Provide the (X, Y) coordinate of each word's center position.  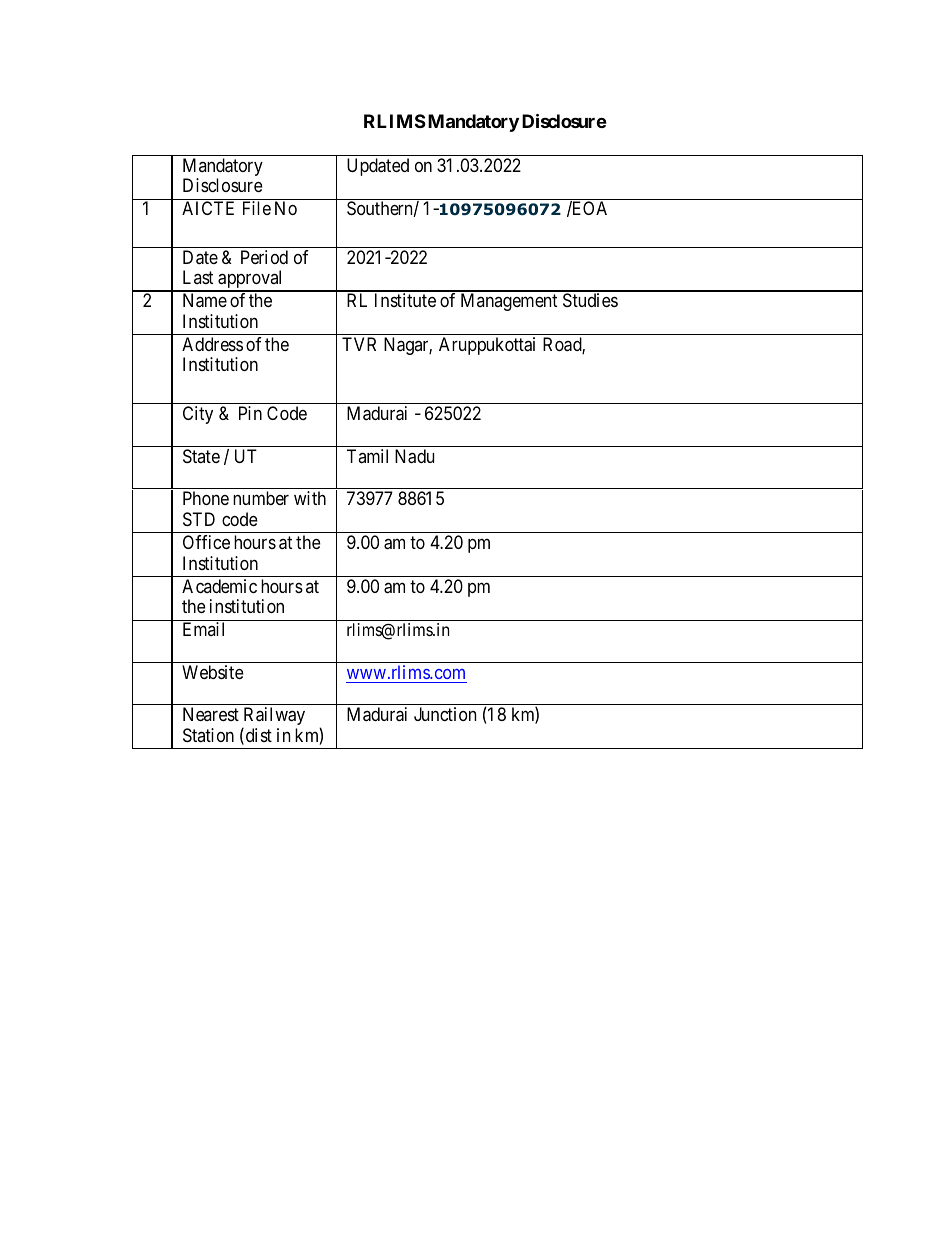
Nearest (211, 714)
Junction (445, 714)
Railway (273, 717)
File (257, 208)
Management (509, 302)
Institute (405, 300)
